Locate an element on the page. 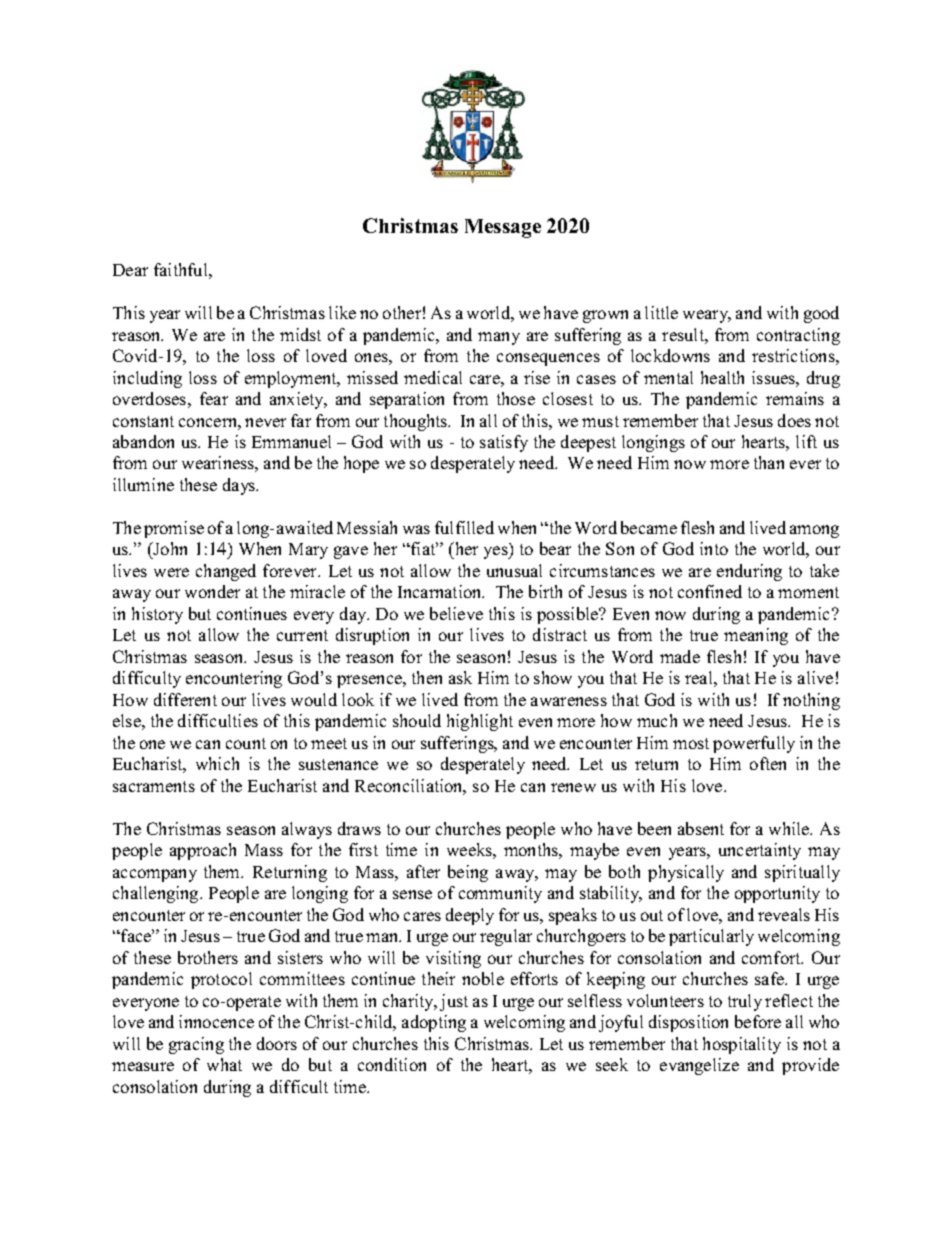 The width and height of the document is (952, 1233). little is located at coordinates (661, 312).
